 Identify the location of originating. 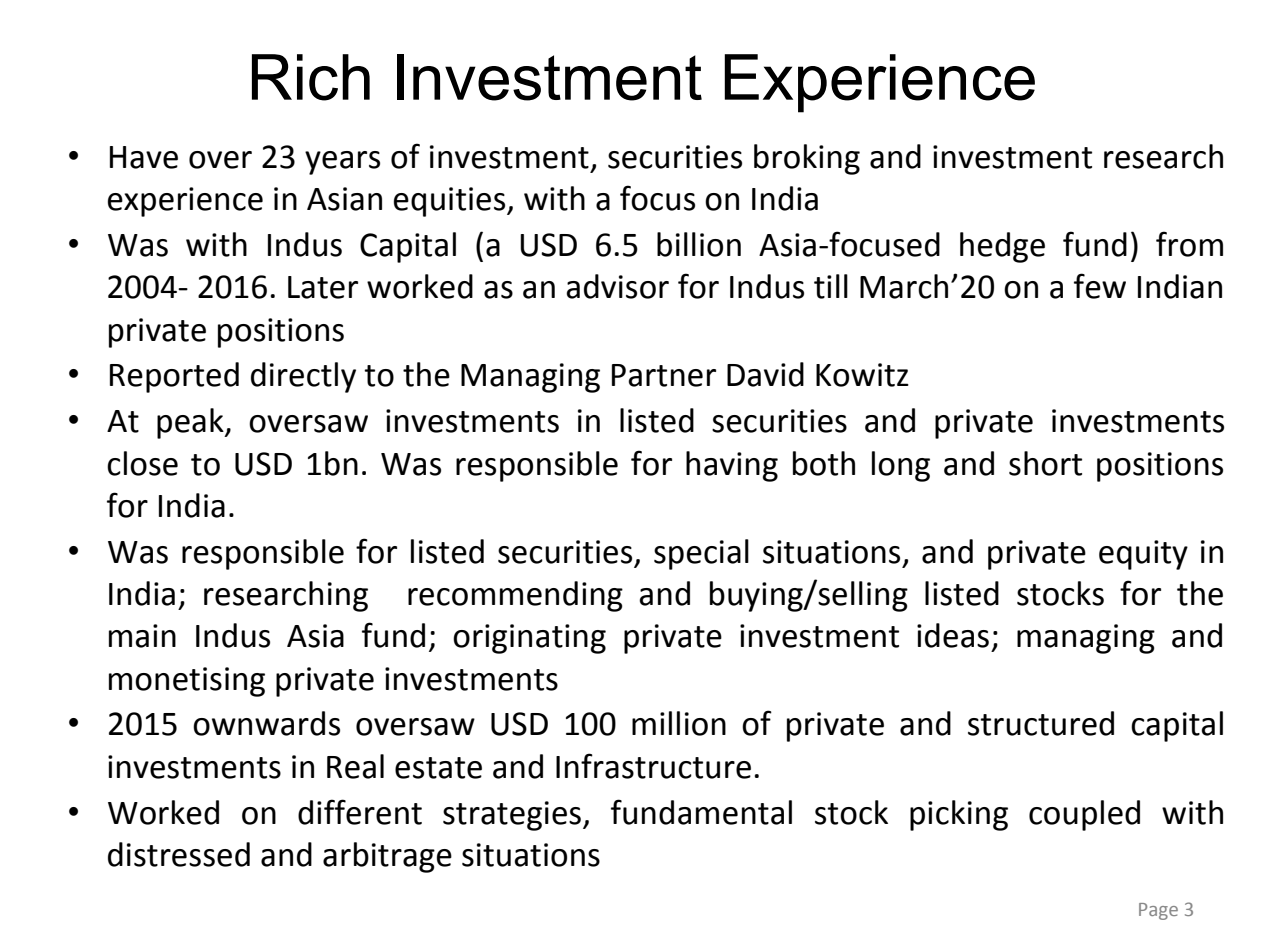
(529, 639).
